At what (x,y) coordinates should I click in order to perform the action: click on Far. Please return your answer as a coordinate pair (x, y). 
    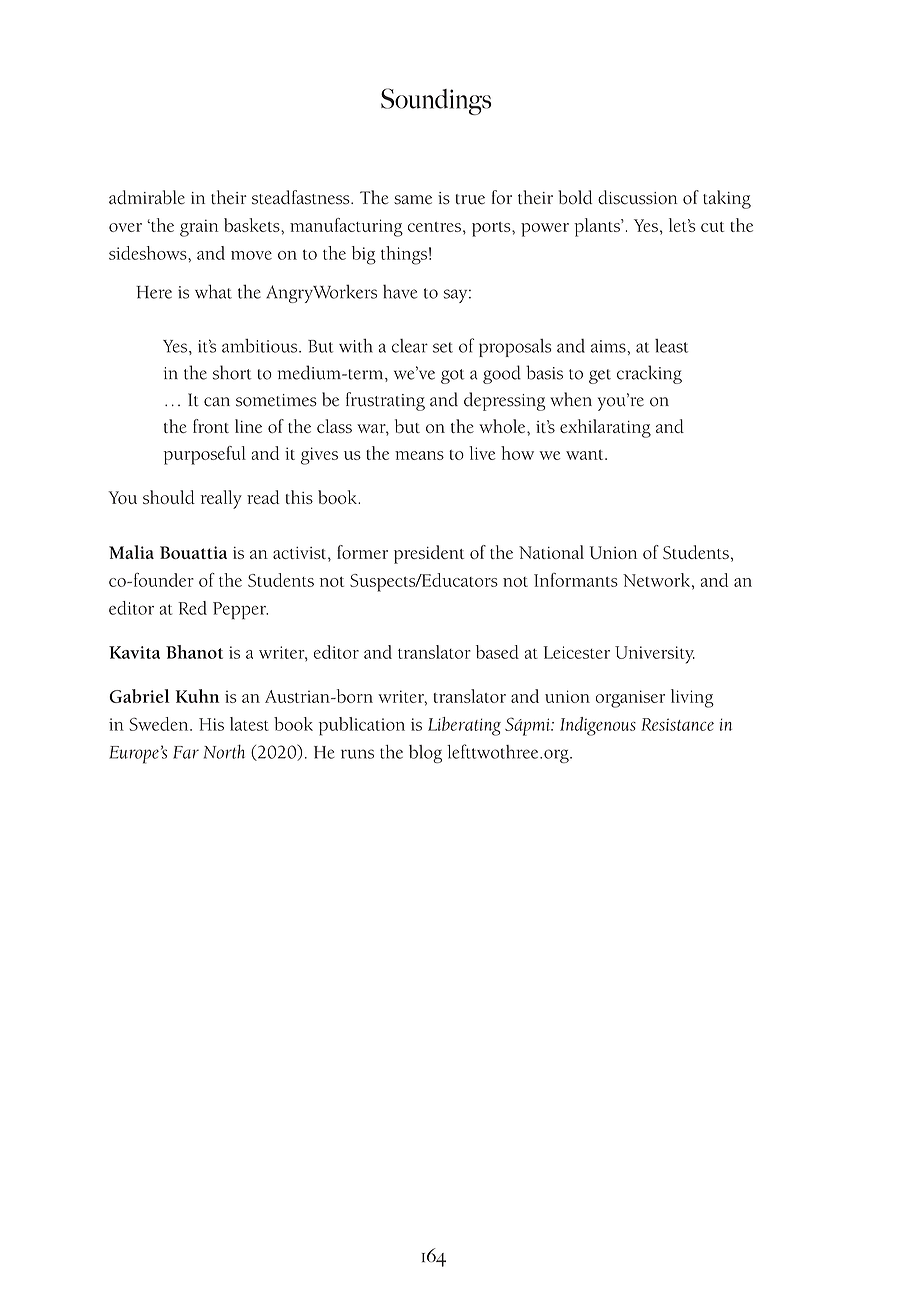
    Looking at the image, I should click on (186, 752).
